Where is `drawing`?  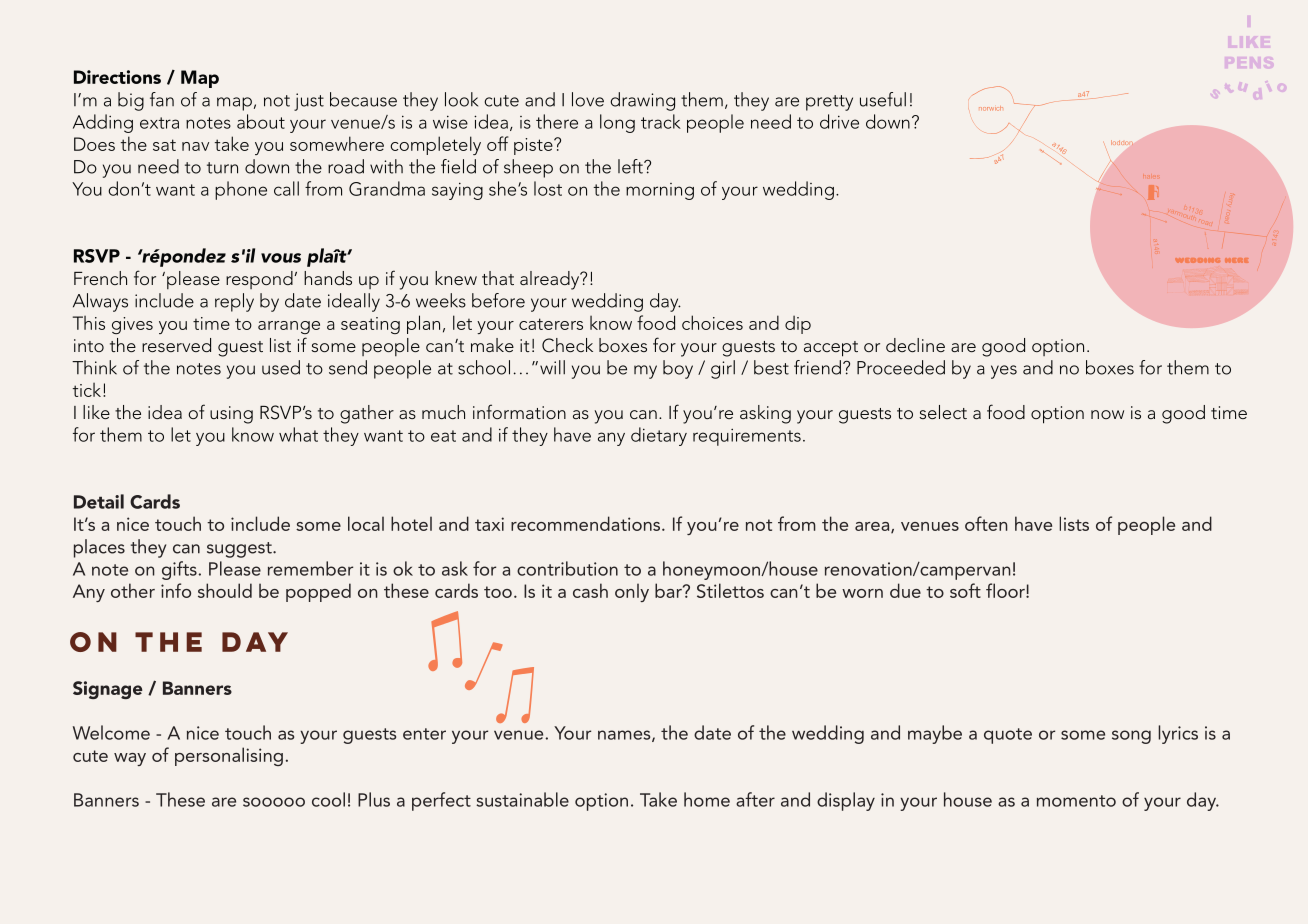 drawing is located at coordinates (642, 101).
